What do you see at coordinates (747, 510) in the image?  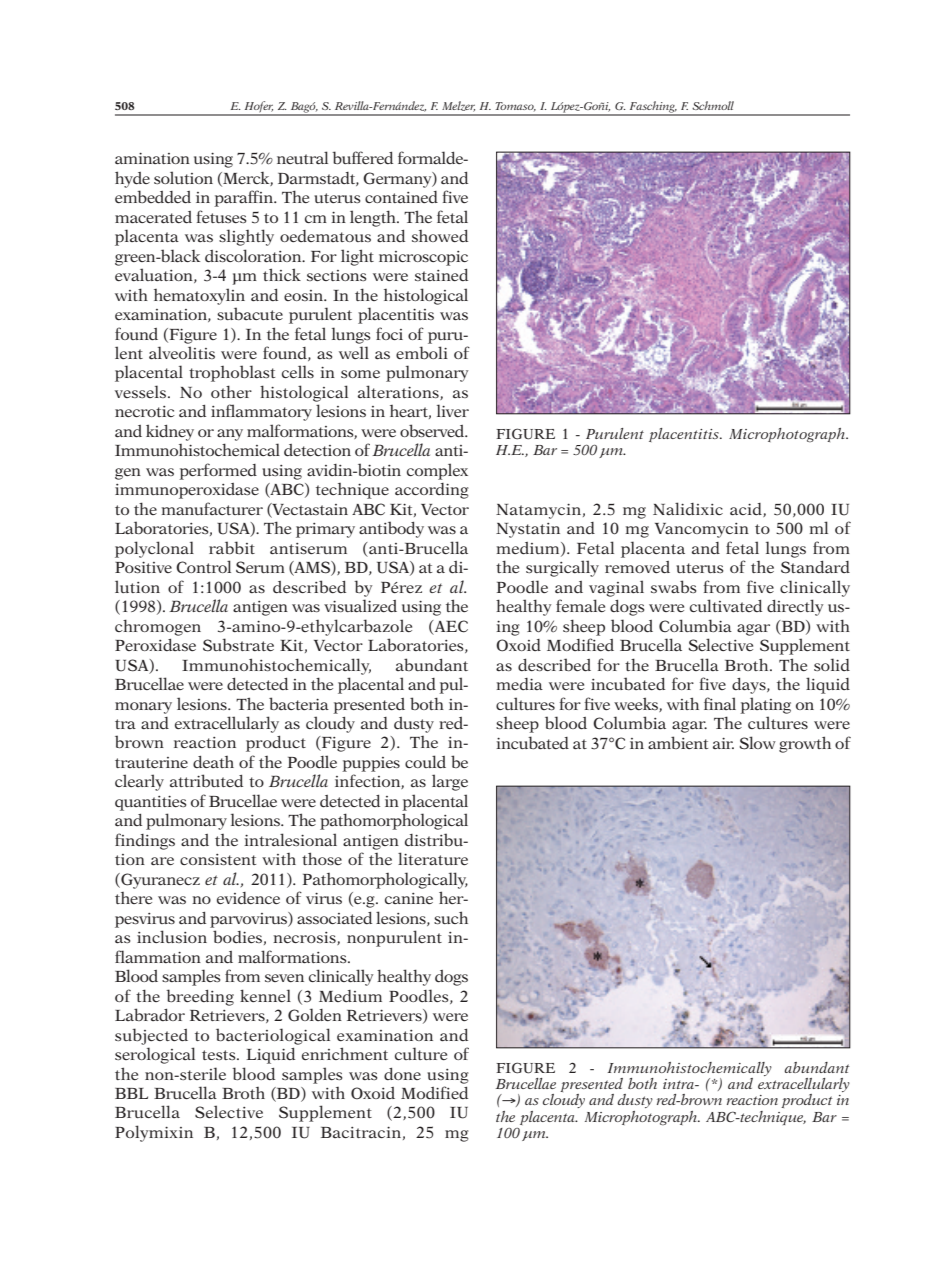 I see `acid` at bounding box center [747, 510].
